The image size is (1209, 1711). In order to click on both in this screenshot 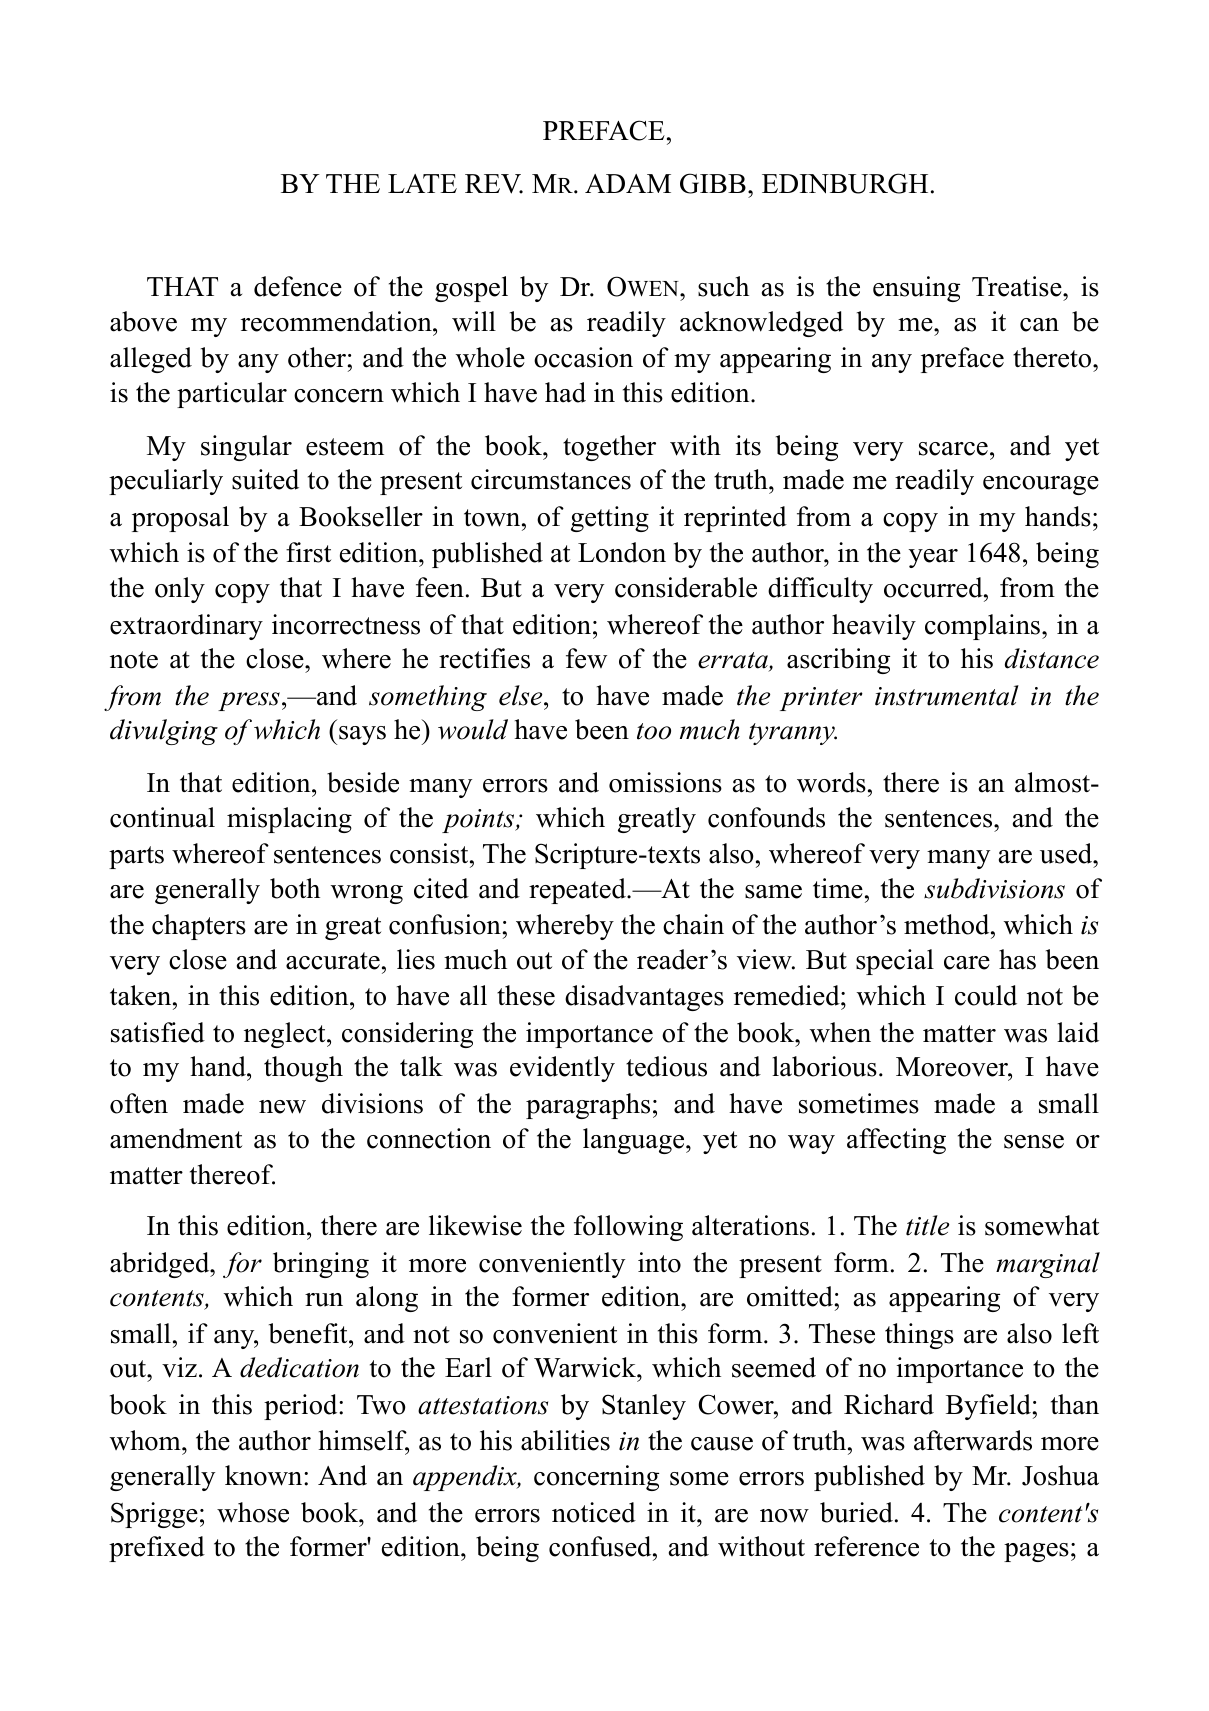, I will do `click(295, 888)`.
